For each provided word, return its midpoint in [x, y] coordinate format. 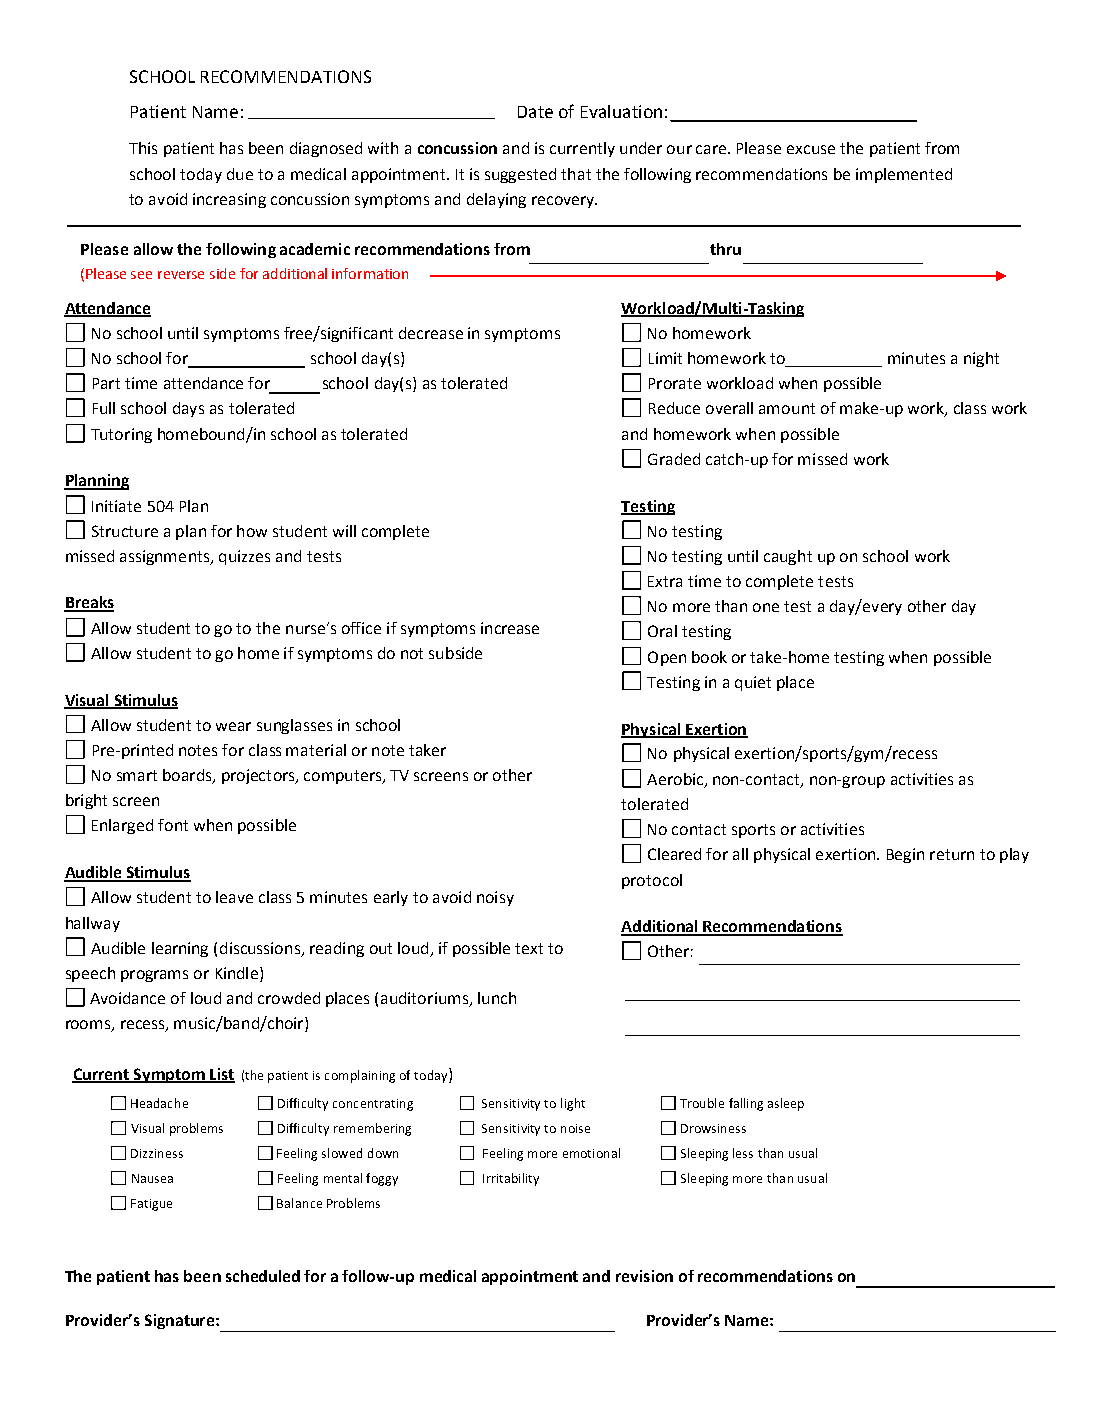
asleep [786, 1104]
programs [154, 976]
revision [644, 1276]
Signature [181, 1321]
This [143, 148]
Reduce [674, 408]
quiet [753, 683]
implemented [904, 175]
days [188, 409]
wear [233, 726]
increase [510, 628]
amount [787, 408]
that [576, 174]
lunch [497, 998]
